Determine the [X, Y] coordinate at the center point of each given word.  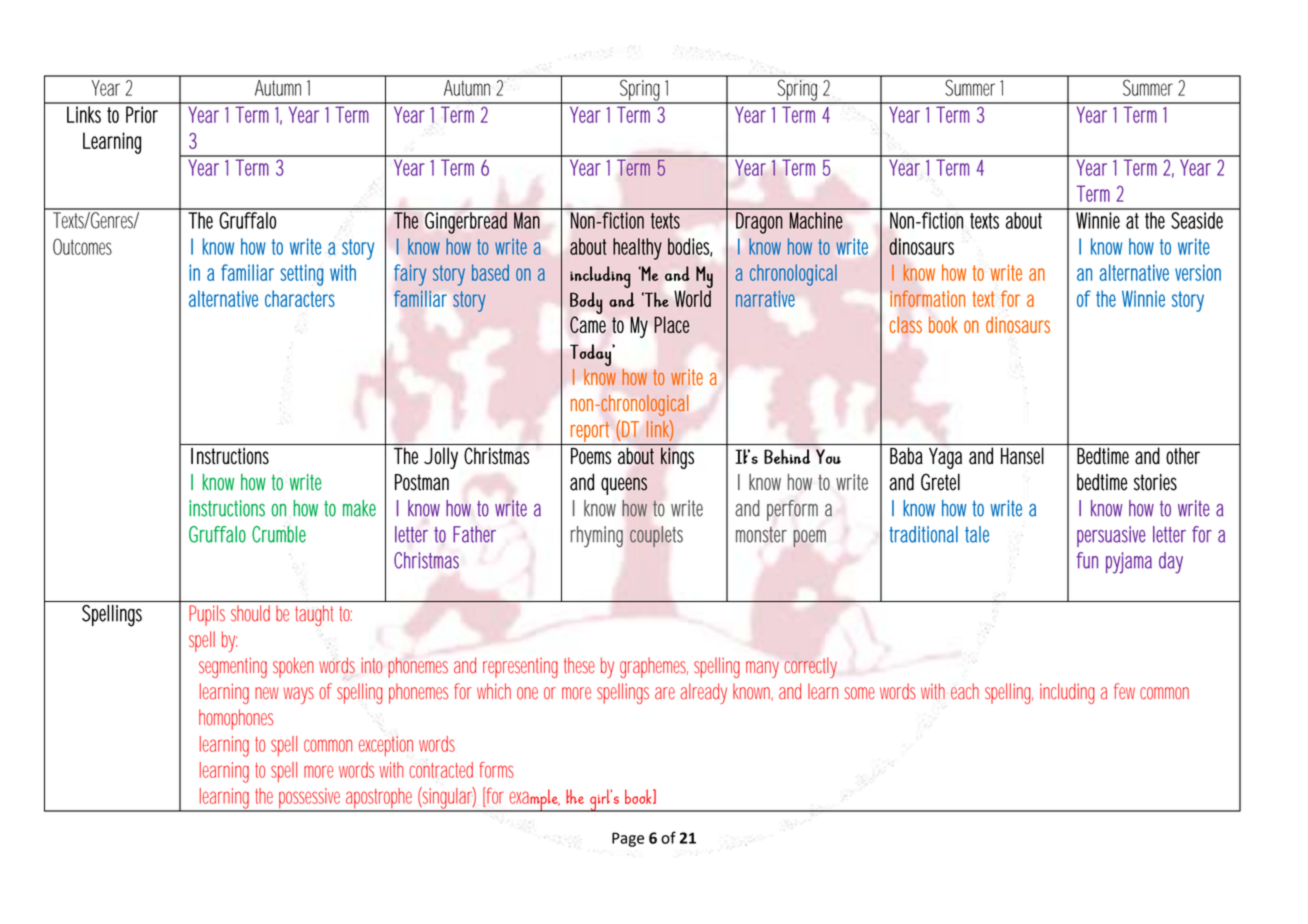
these [579, 665]
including [1067, 693]
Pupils [207, 615]
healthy [637, 249]
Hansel [1022, 456]
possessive [310, 799]
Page [628, 839]
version [1198, 272]
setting [302, 275]
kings [677, 458]
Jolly [441, 458]
